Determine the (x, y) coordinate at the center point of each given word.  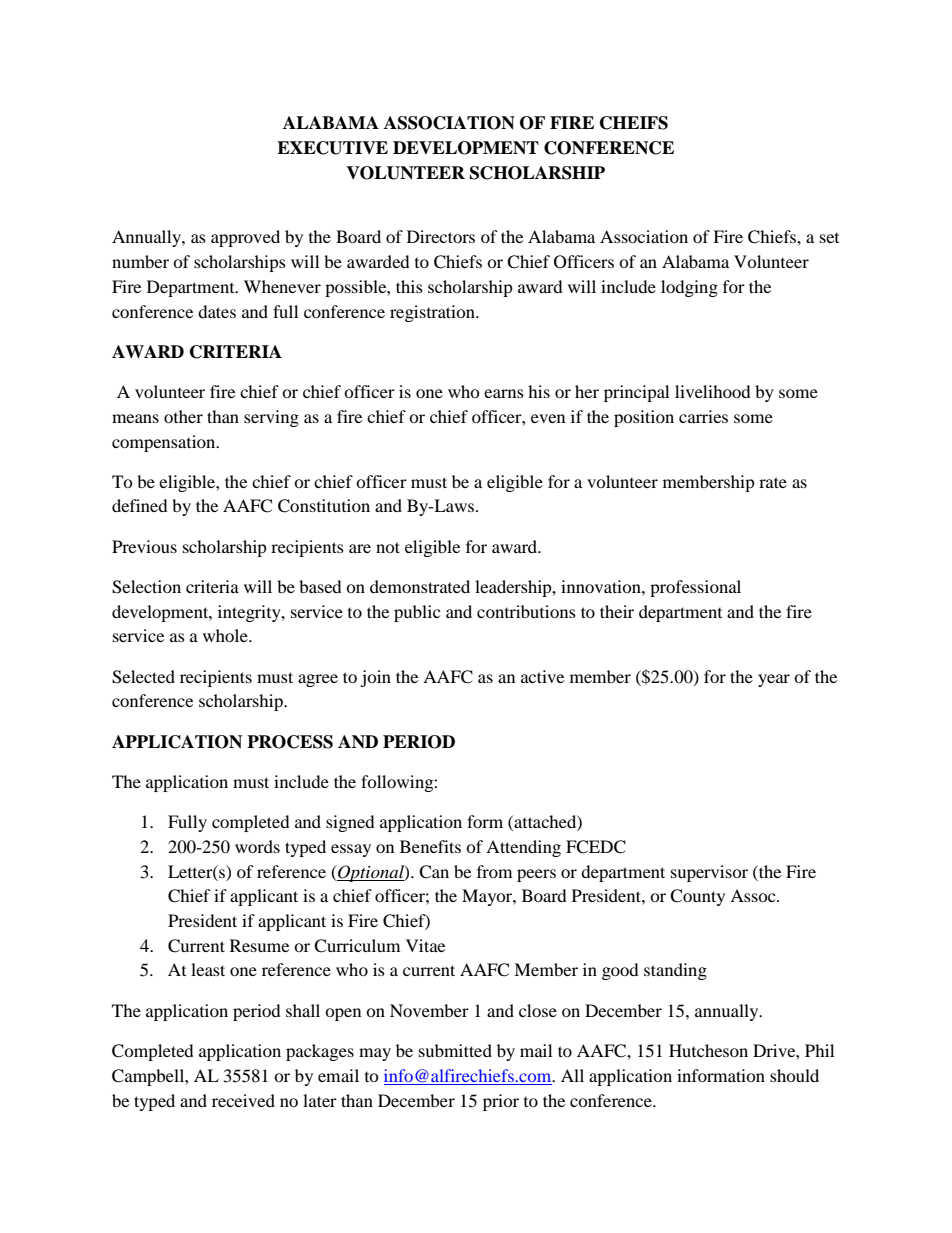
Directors (441, 236)
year (774, 680)
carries (703, 416)
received (243, 1100)
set (829, 238)
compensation (165, 443)
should (794, 1075)
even (548, 418)
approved (245, 238)
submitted (455, 1050)
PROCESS (290, 742)
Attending (523, 848)
